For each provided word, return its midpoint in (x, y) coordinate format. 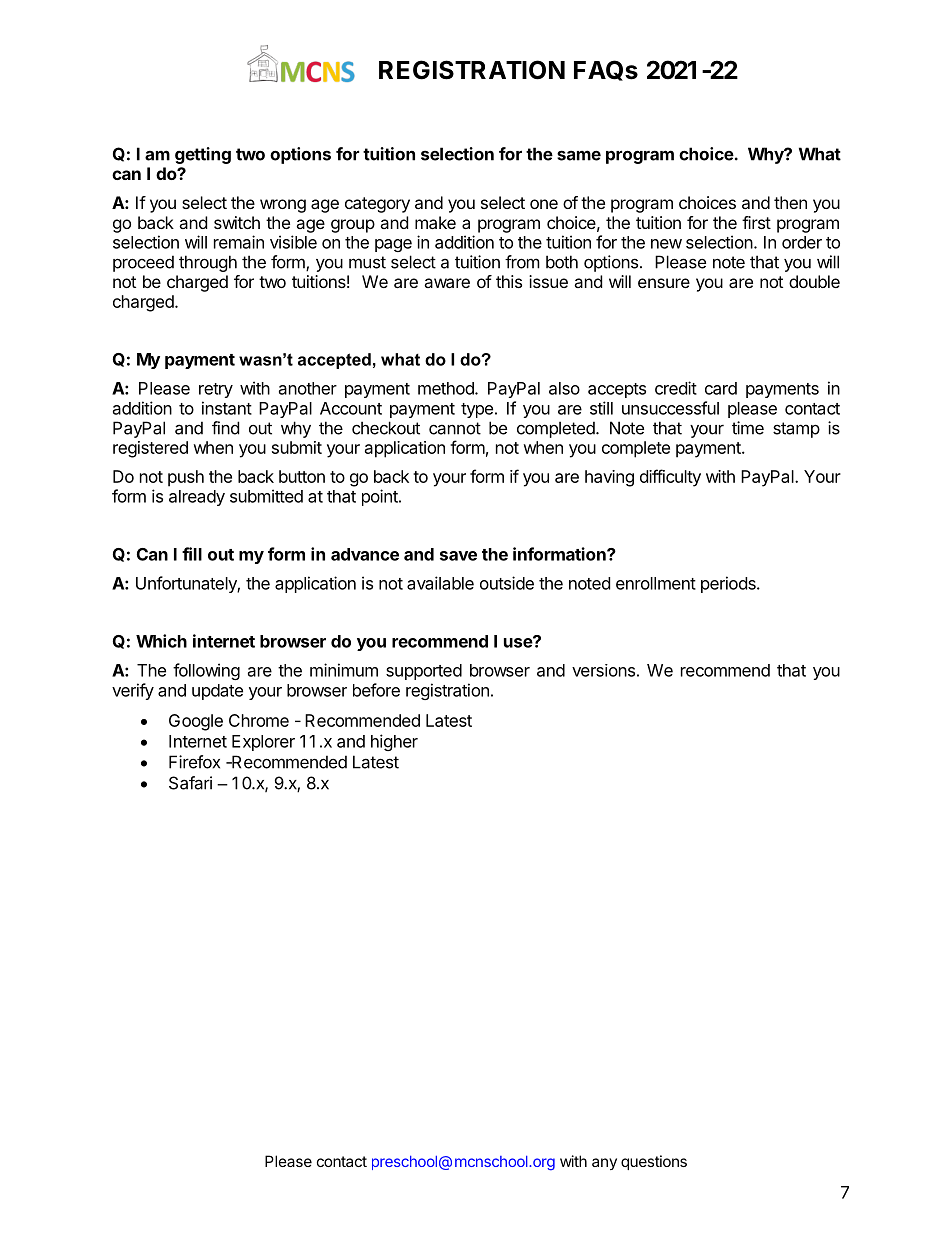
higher (394, 742)
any (604, 1164)
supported (424, 672)
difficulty (670, 478)
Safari (190, 783)
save (458, 556)
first (756, 222)
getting (203, 155)
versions (603, 670)
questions (654, 1162)
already (197, 498)
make (435, 222)
